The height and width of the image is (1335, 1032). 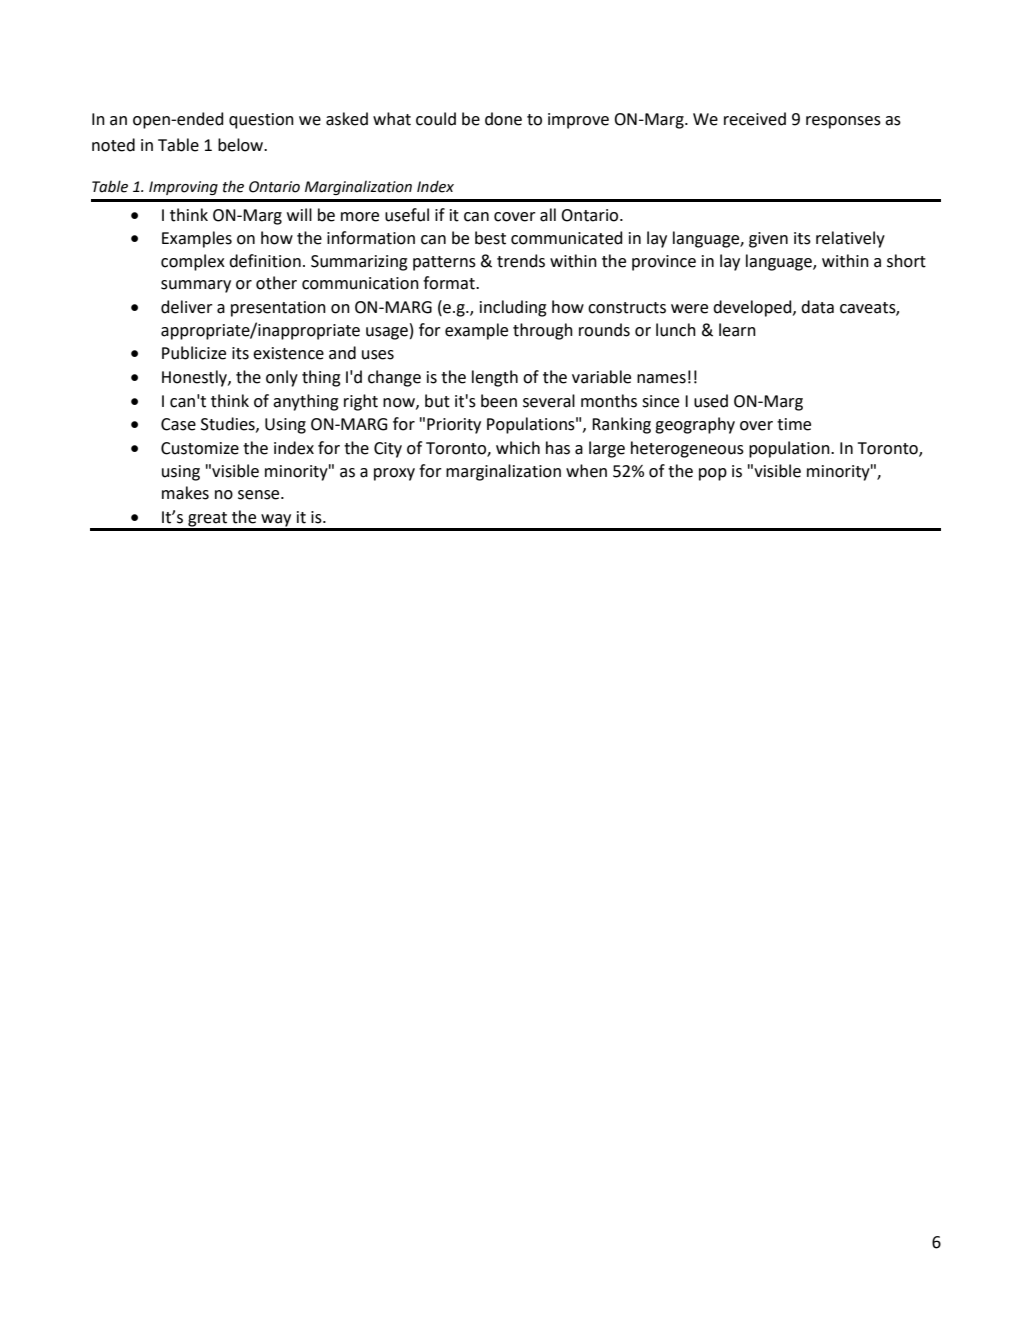 What do you see at coordinates (503, 119) in the image?
I see `done` at bounding box center [503, 119].
